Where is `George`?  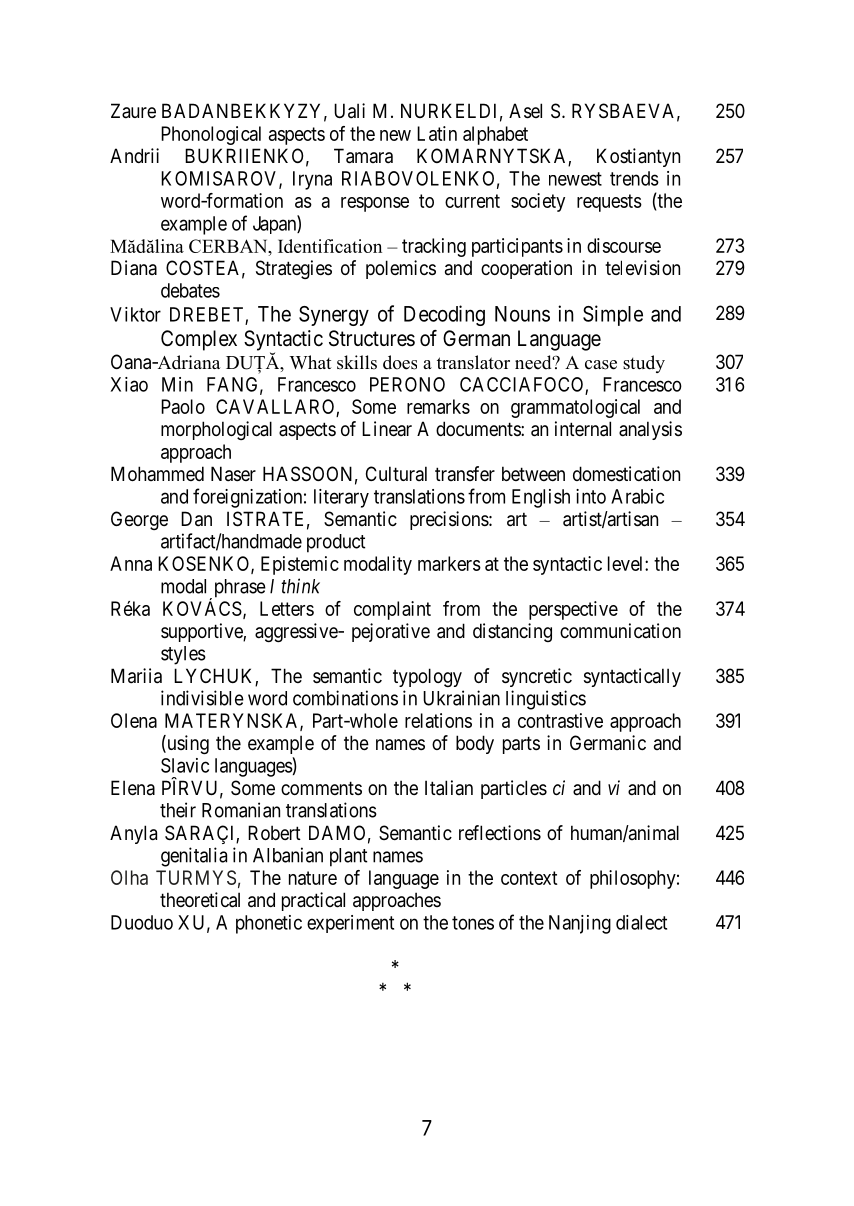 George is located at coordinates (139, 520).
